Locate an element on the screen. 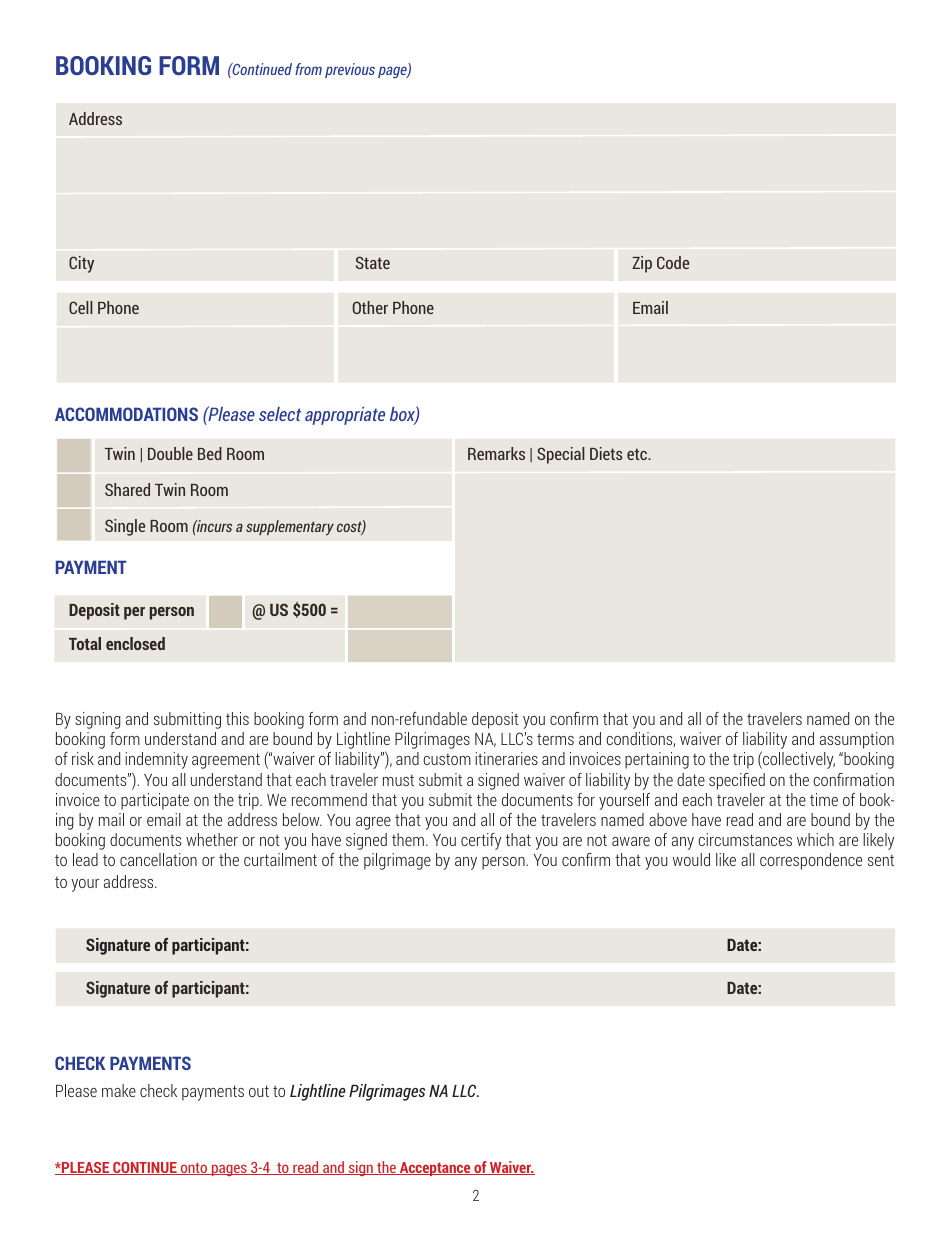 The image size is (952, 1233). enclosed is located at coordinates (135, 643).
